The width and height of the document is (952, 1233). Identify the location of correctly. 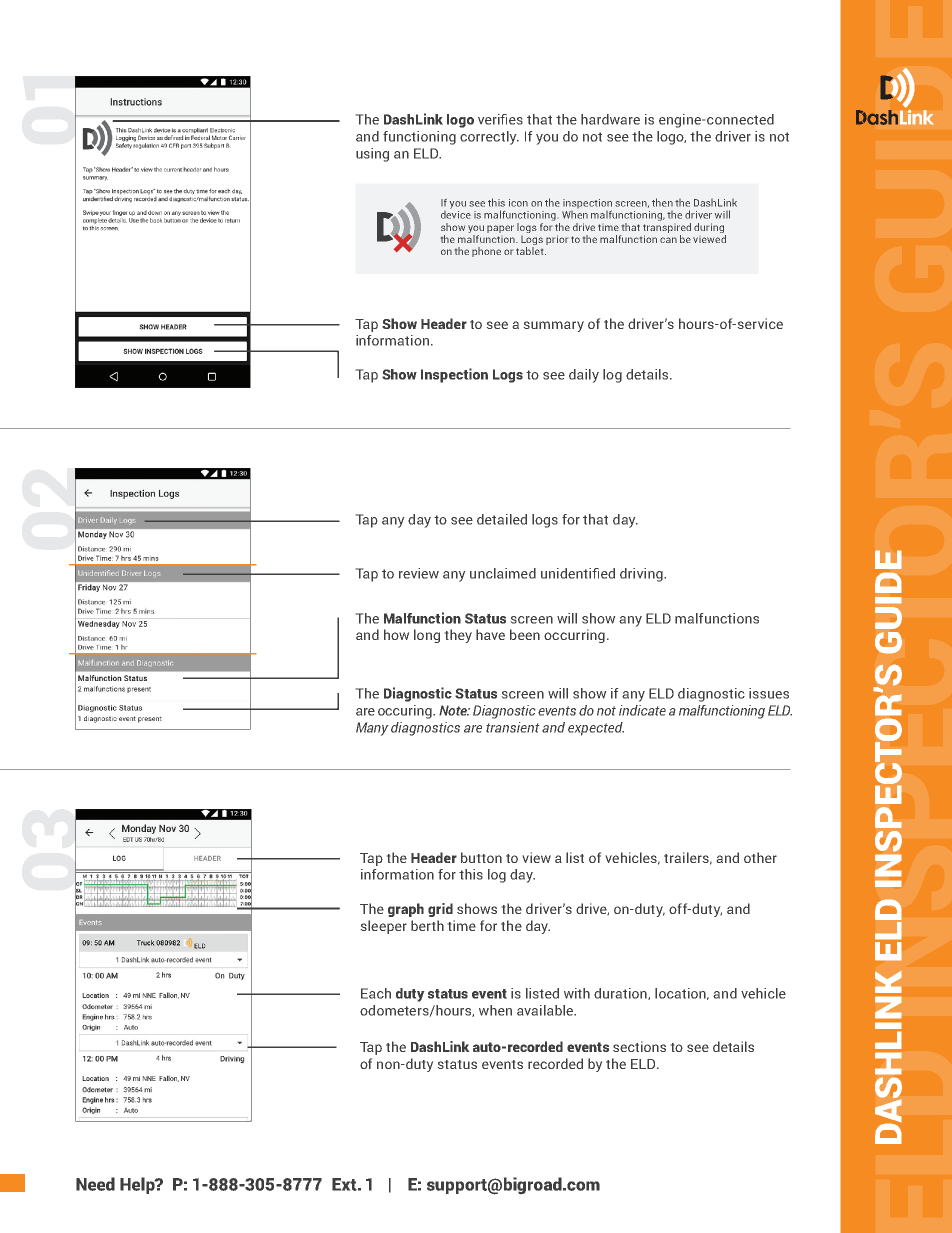
(489, 138).
